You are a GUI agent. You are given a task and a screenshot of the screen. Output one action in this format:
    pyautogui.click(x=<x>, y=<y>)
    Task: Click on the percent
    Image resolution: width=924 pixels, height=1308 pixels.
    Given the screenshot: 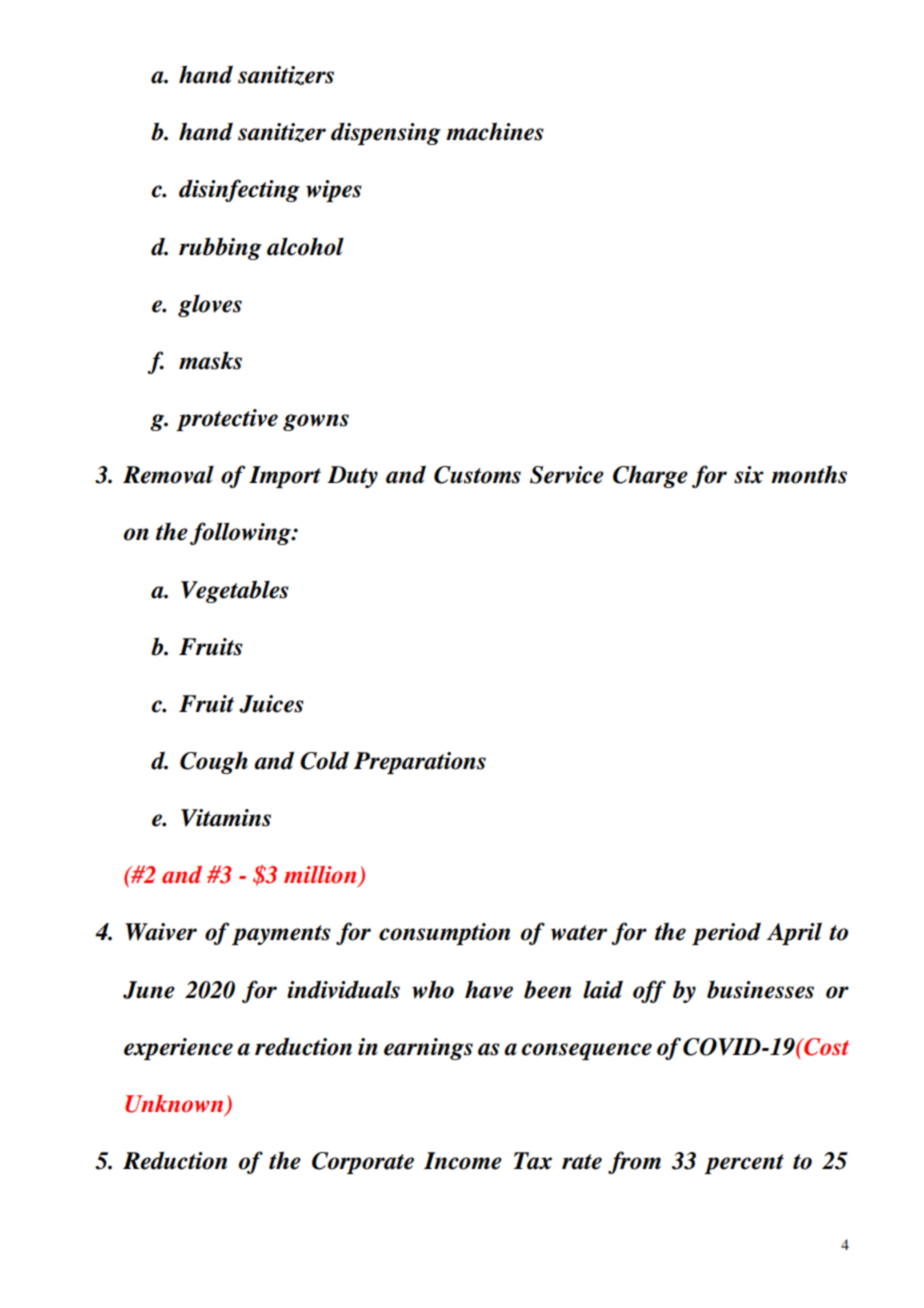 What is the action you would take?
    pyautogui.click(x=744, y=1164)
